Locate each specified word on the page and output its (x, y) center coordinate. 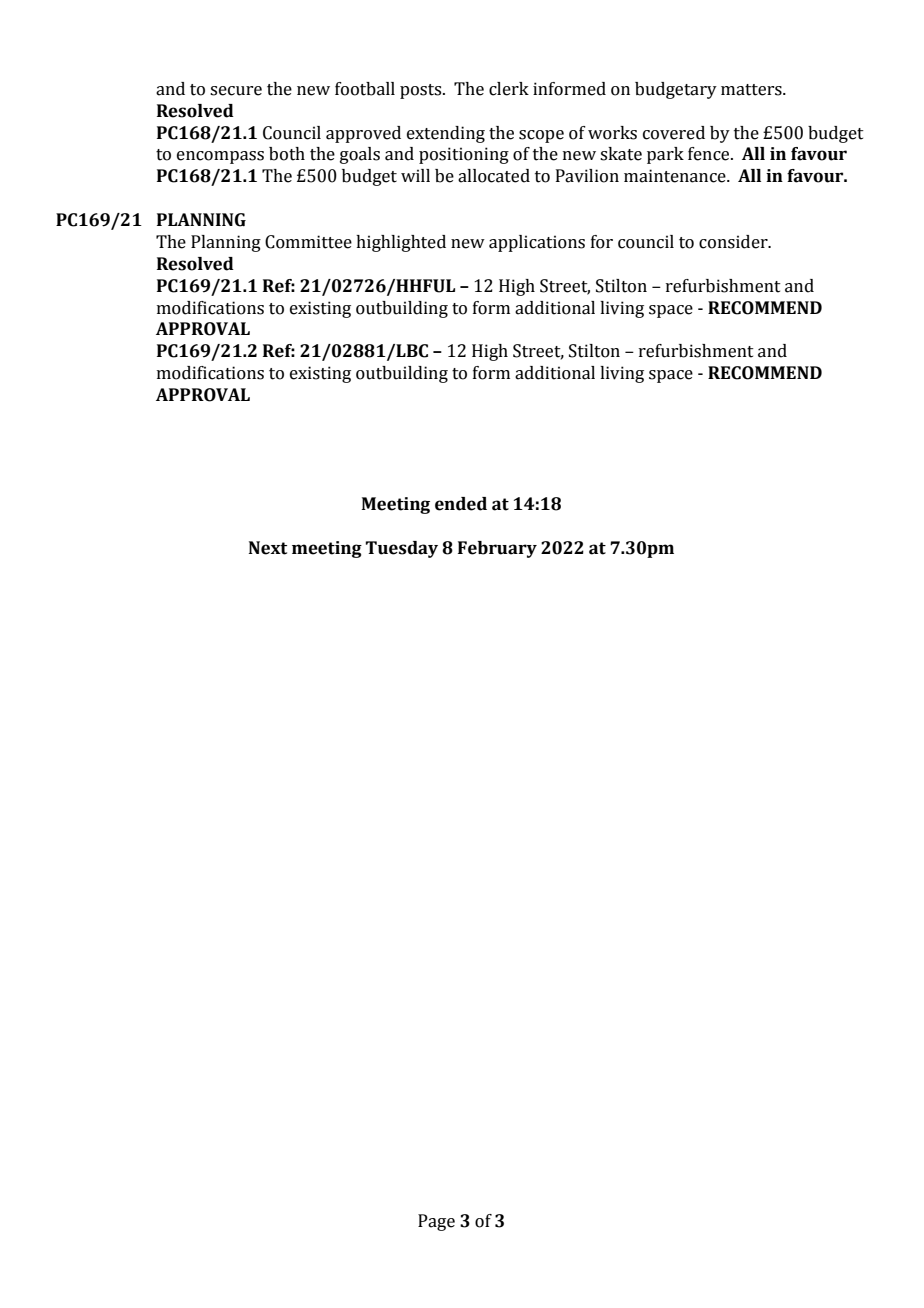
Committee (308, 242)
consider (734, 242)
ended (461, 504)
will (415, 175)
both (287, 154)
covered (674, 133)
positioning (464, 155)
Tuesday (401, 549)
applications (537, 243)
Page (436, 1222)
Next (268, 548)
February (497, 549)
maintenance (676, 176)
